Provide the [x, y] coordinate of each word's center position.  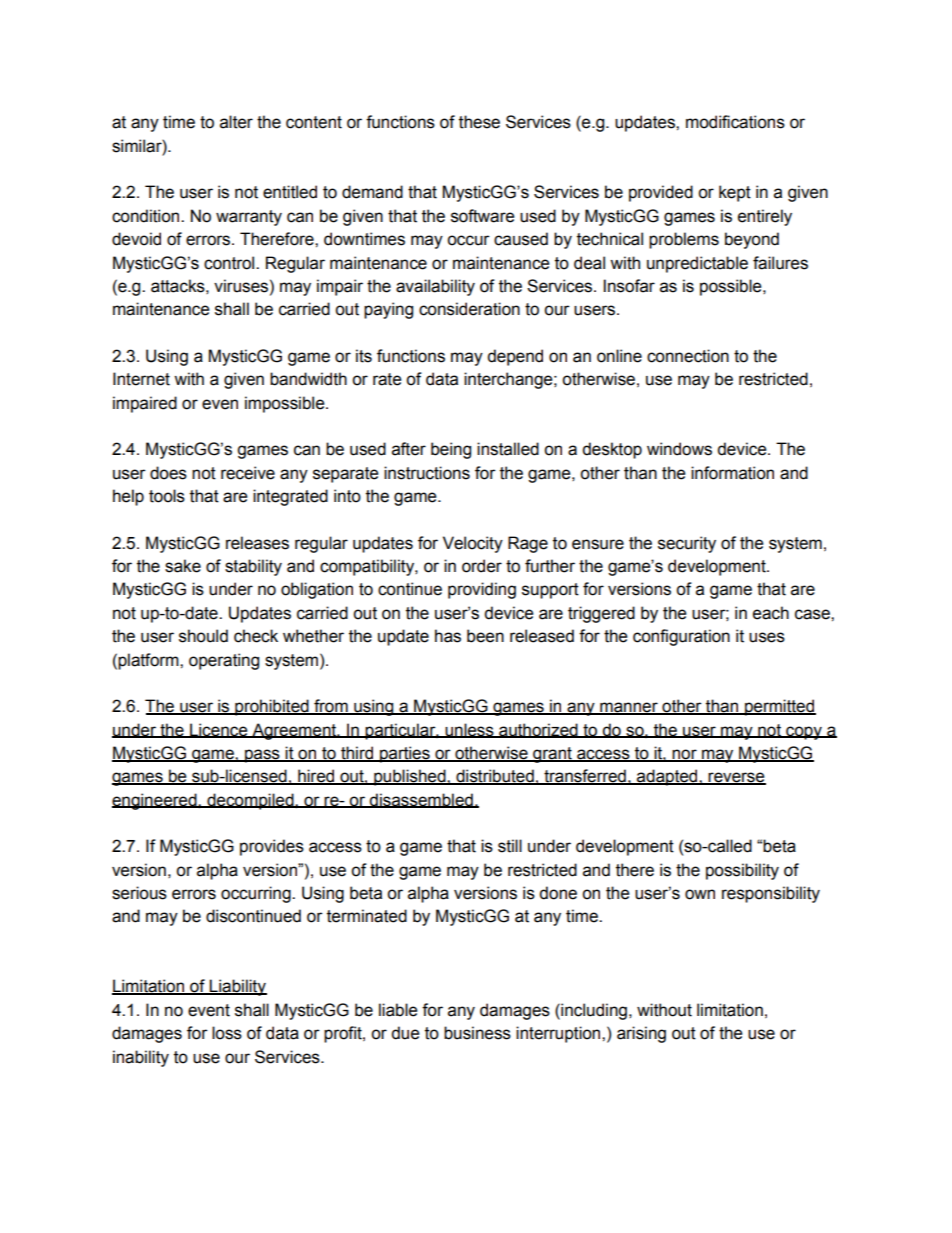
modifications [735, 122]
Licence [219, 730]
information [732, 473]
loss [227, 1033]
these [479, 122]
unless [469, 730]
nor [684, 755]
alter [236, 122]
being [451, 450]
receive [248, 473]
